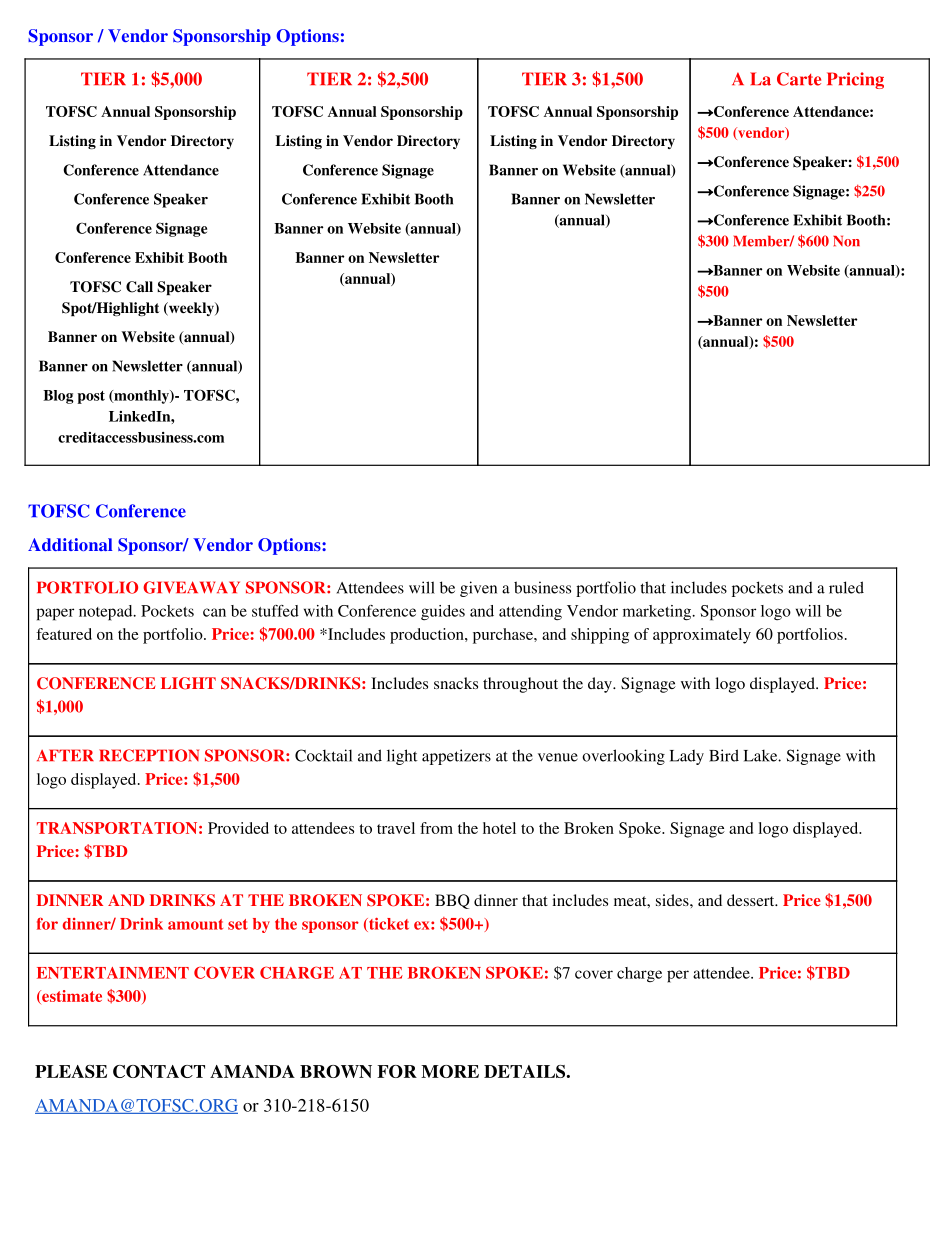 Image resolution: width=952 pixels, height=1233 pixels. Describe the element at coordinates (139, 287) in the page. I see `Call` at that location.
